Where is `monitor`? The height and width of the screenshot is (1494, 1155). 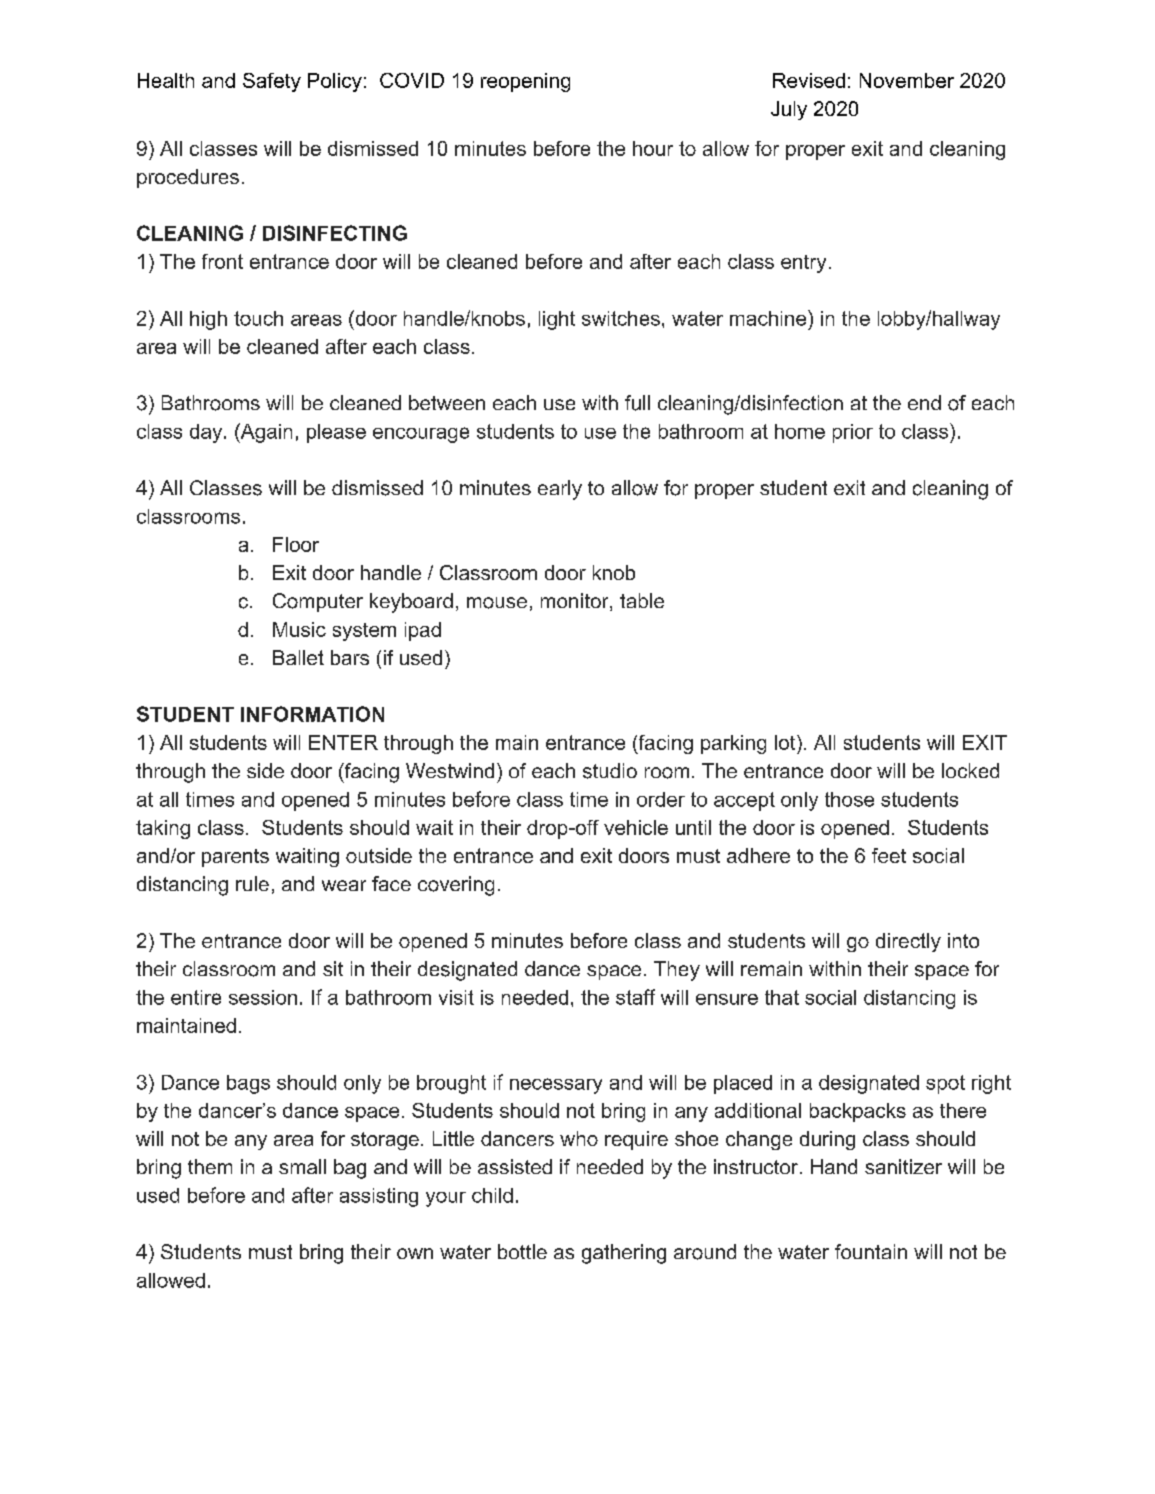 monitor is located at coordinates (576, 602).
